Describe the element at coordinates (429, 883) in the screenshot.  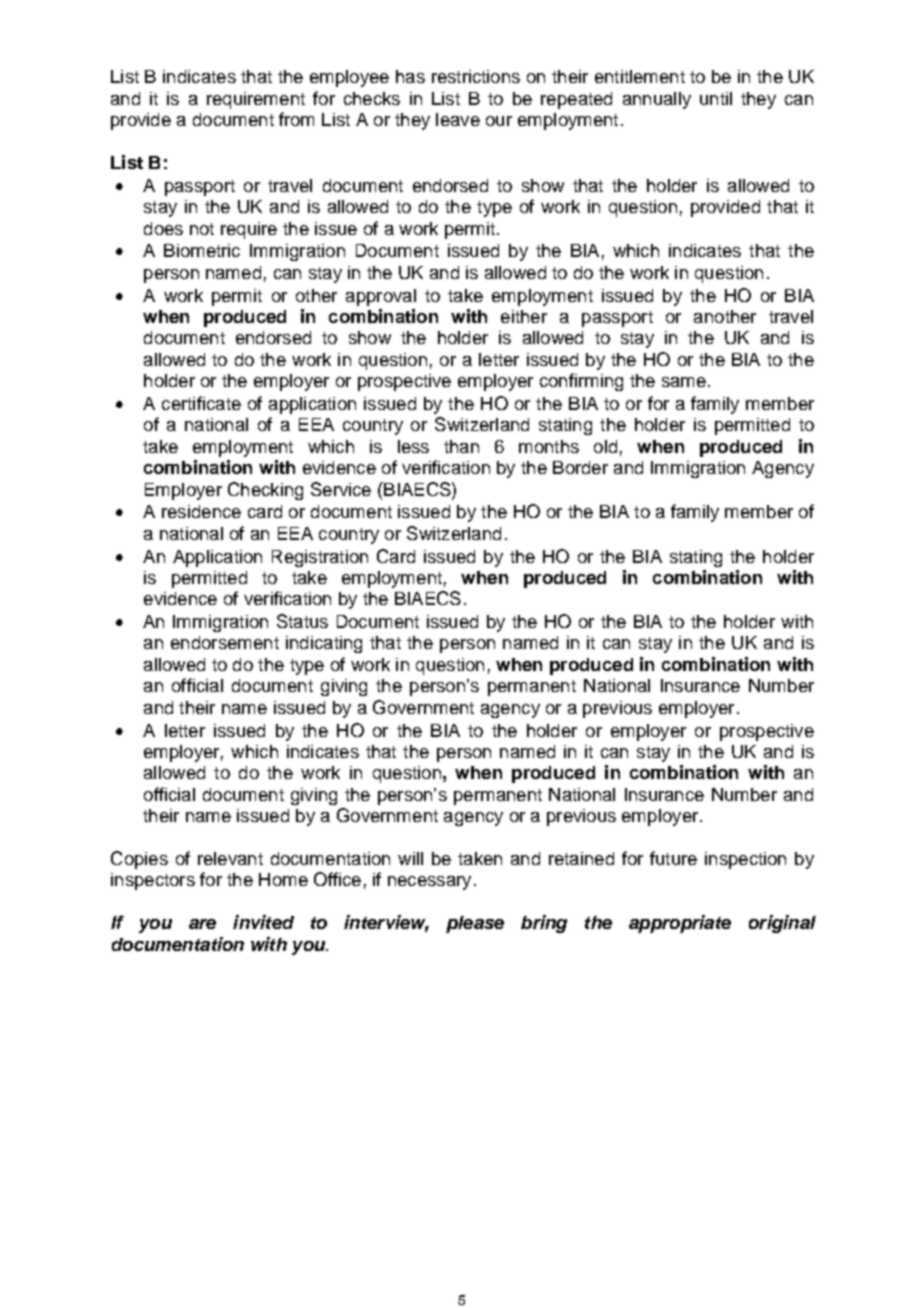
I see `necessary` at that location.
